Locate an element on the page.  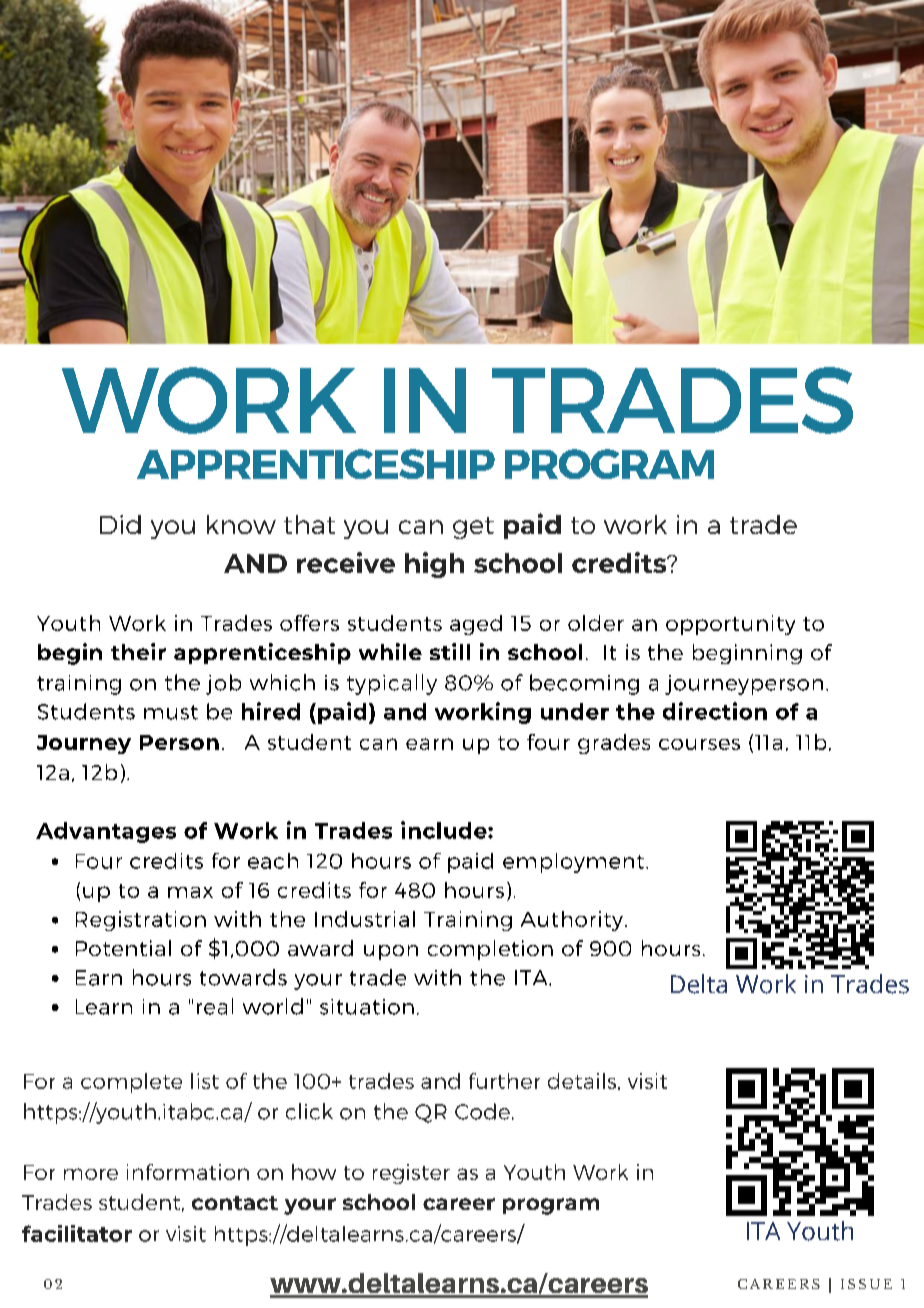
facilitator is located at coordinates (77, 1233).
